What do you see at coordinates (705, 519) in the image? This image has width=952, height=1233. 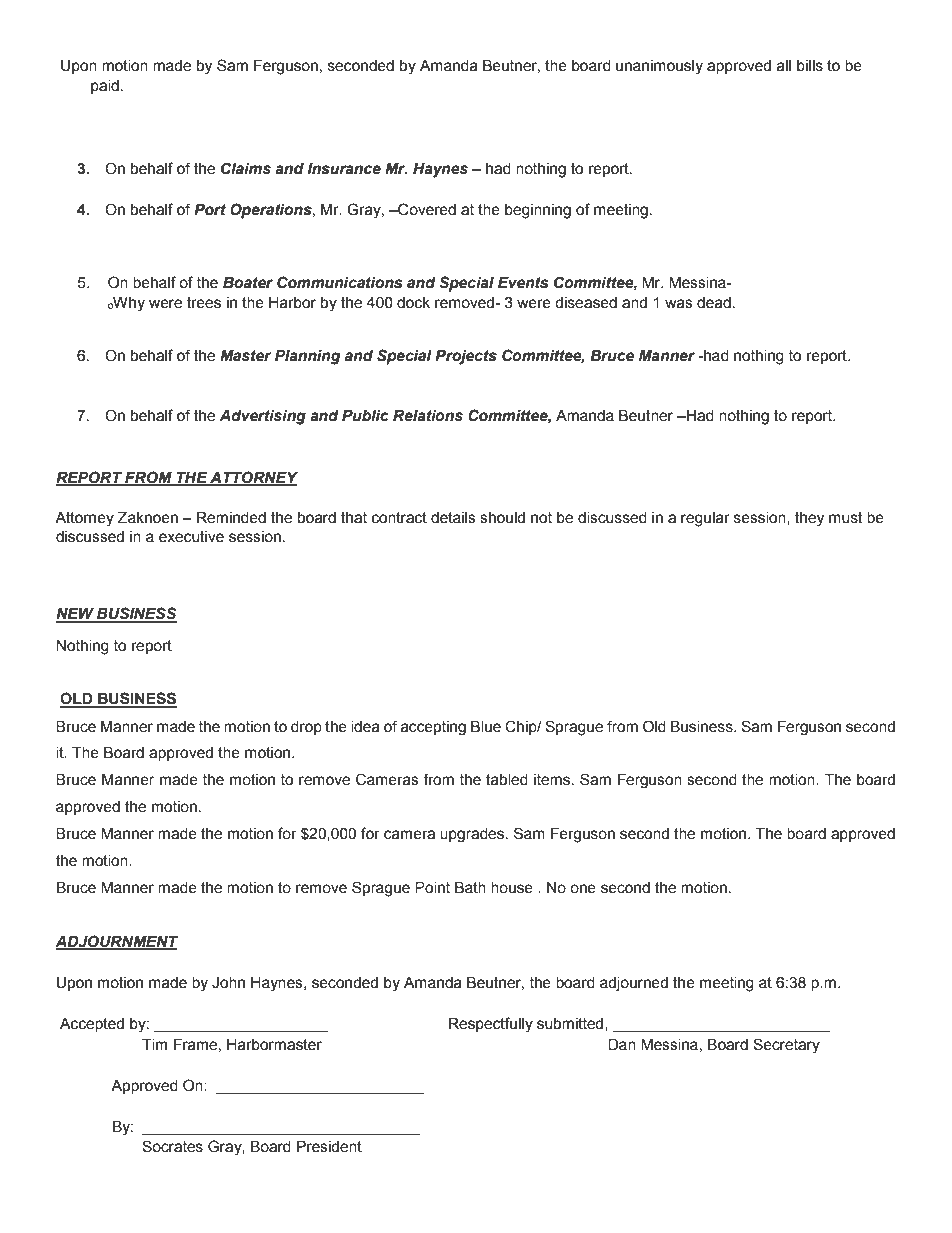 I see `regular` at bounding box center [705, 519].
